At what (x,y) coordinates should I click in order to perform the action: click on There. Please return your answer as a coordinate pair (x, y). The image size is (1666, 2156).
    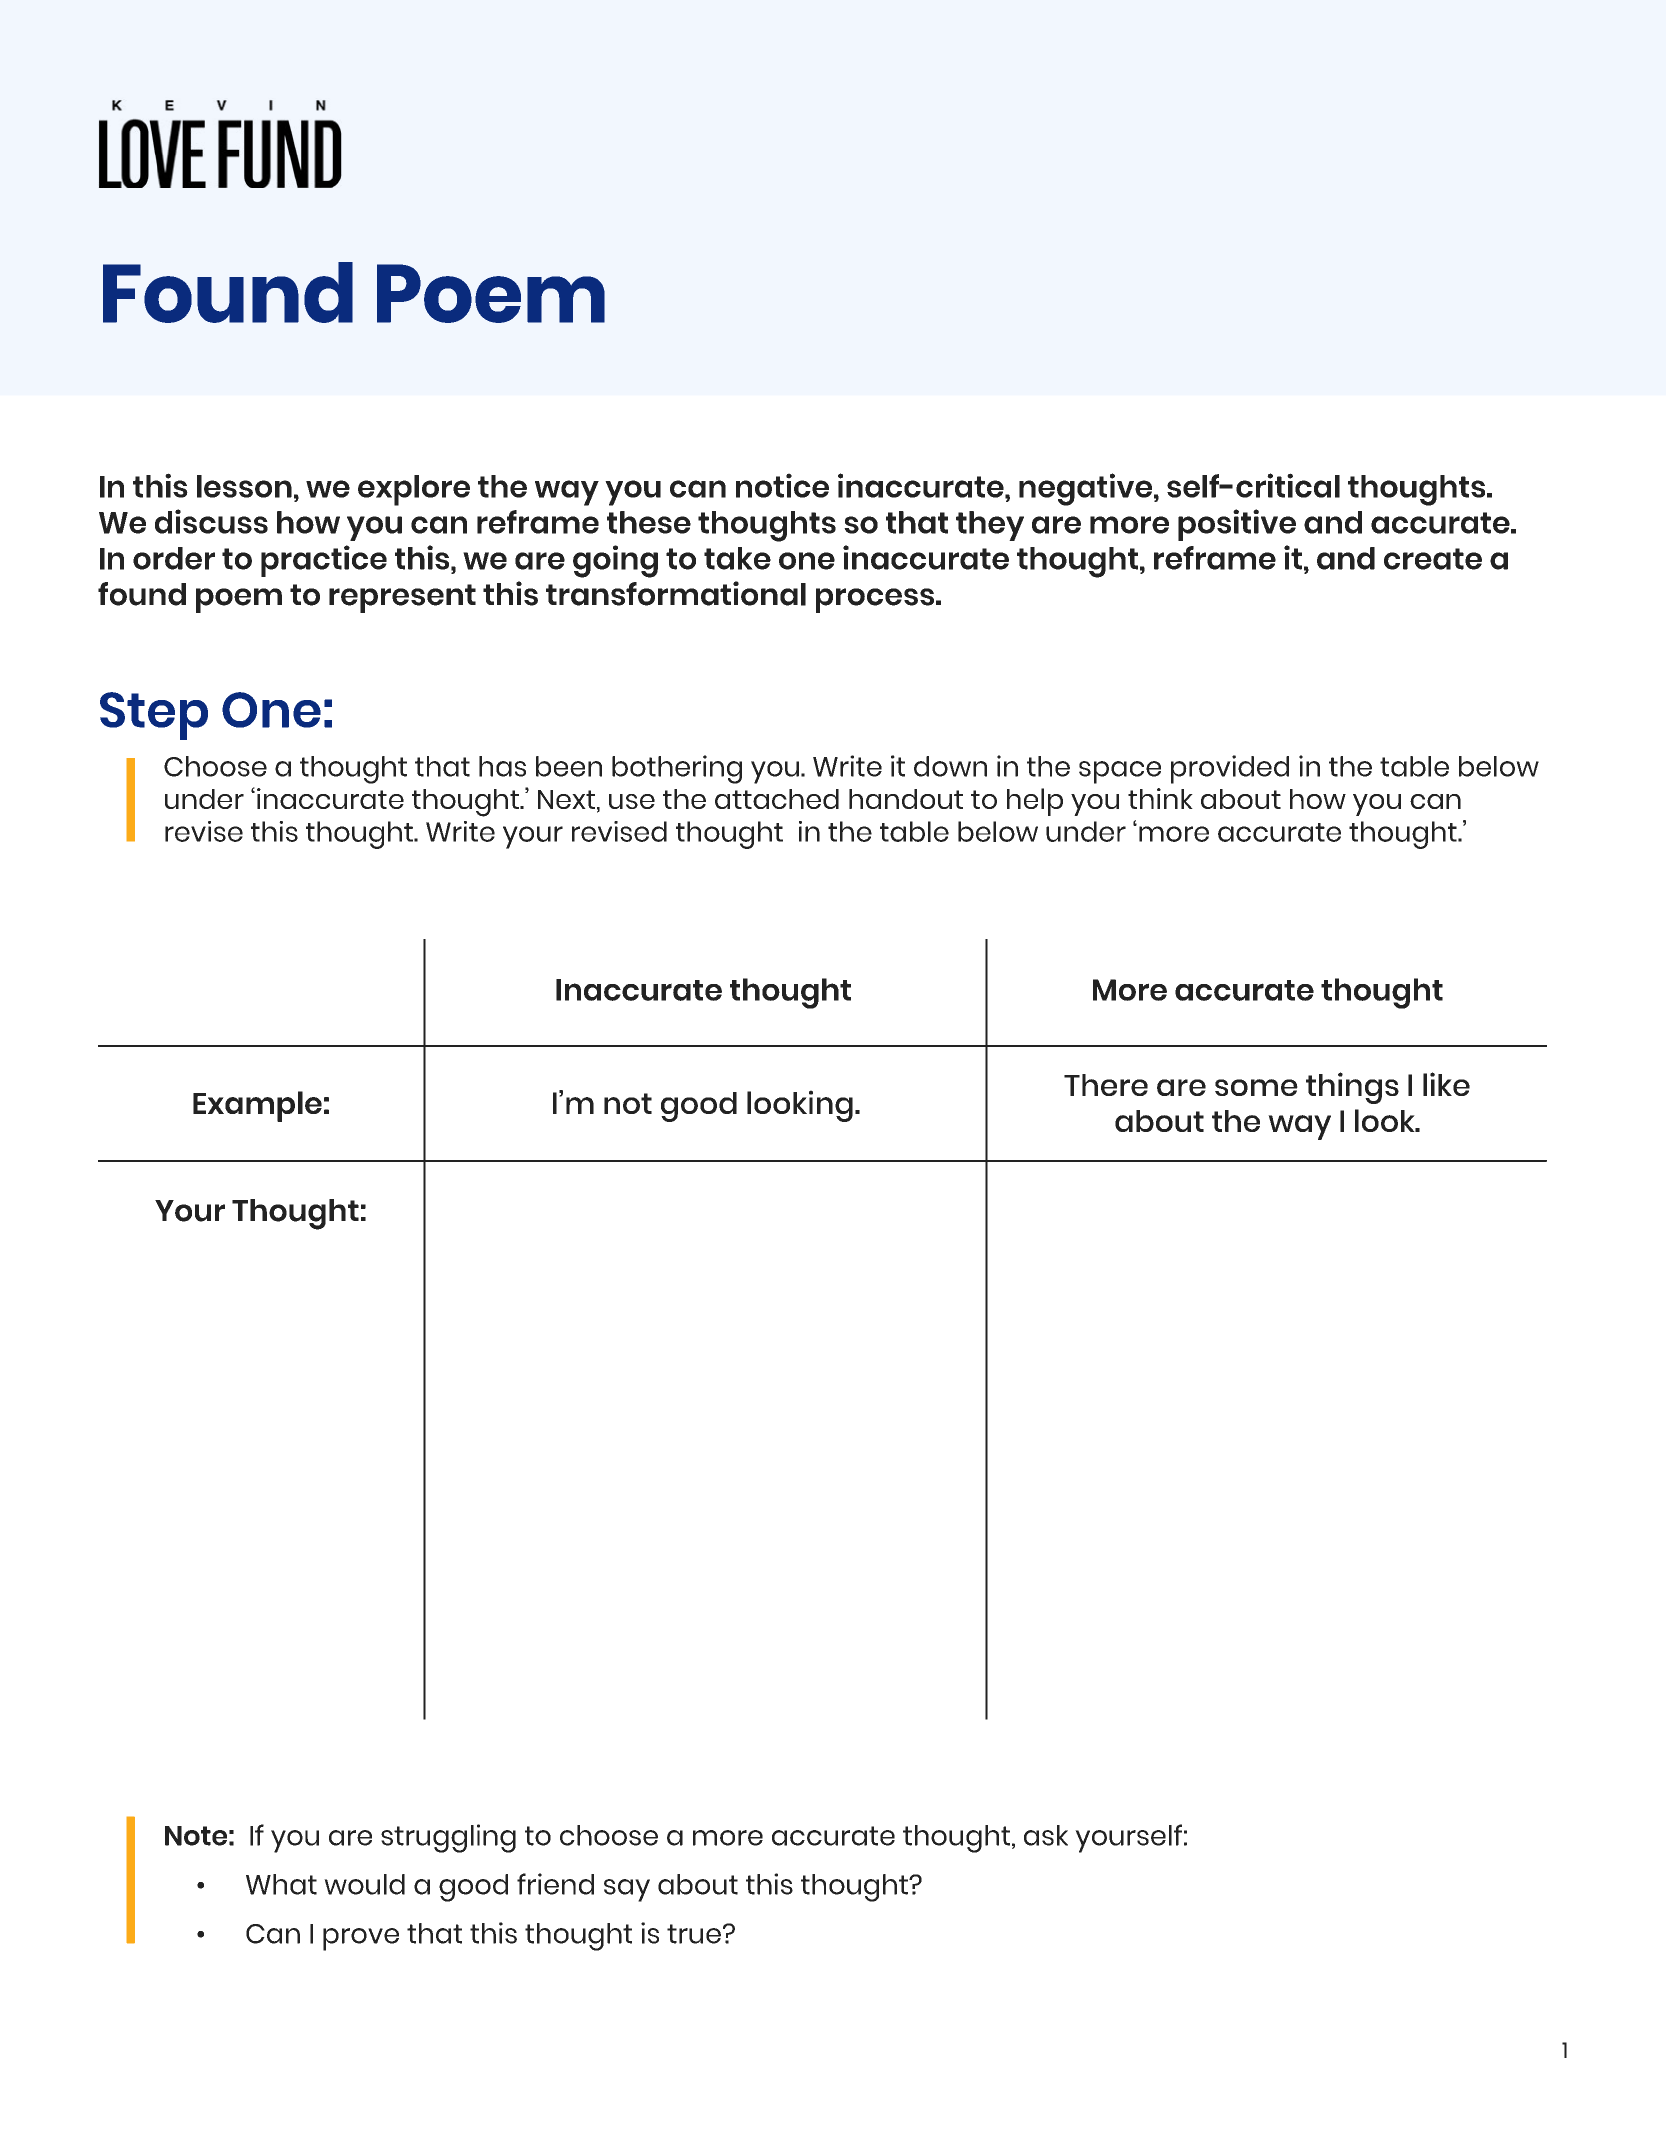
    Looking at the image, I should click on (1106, 1085).
